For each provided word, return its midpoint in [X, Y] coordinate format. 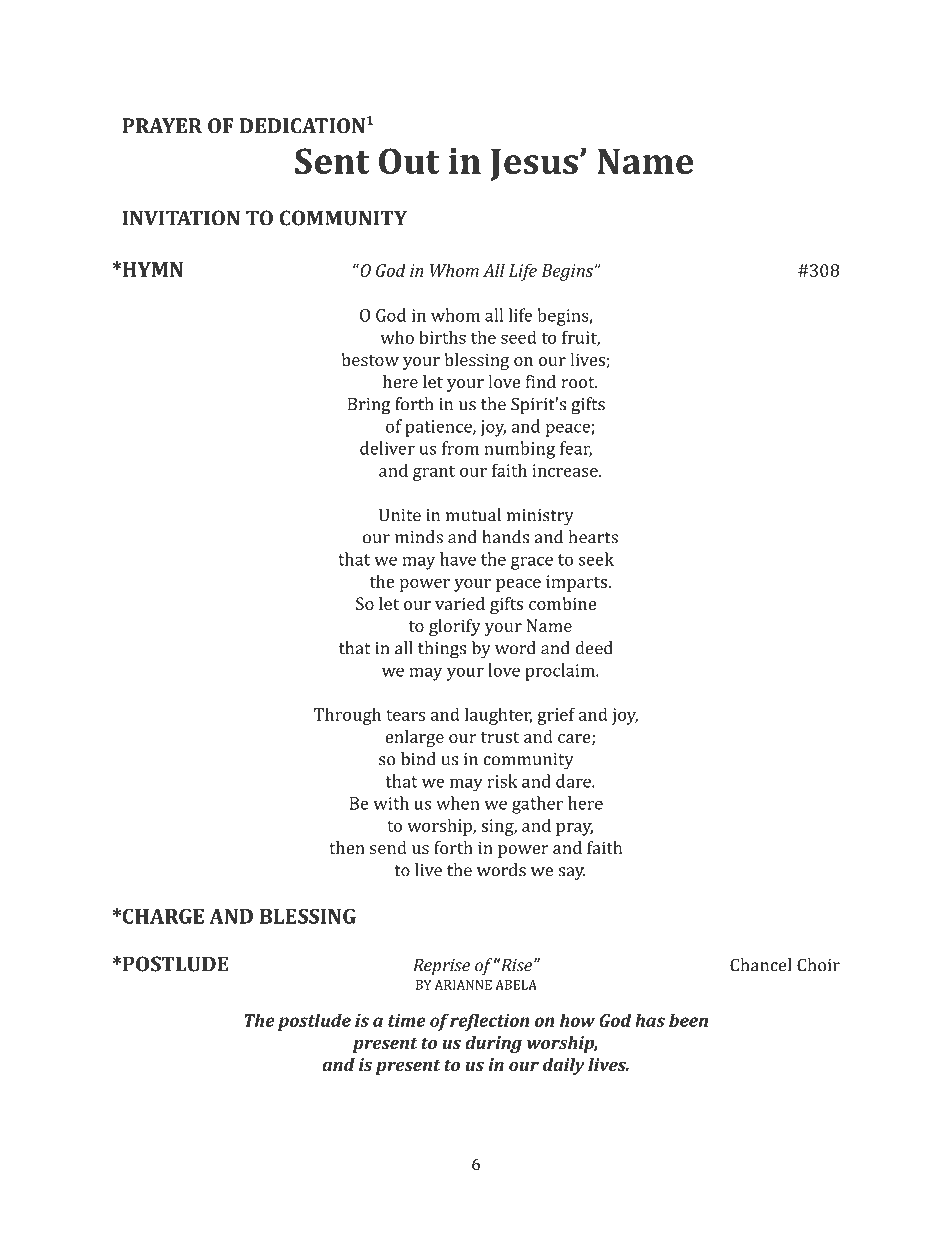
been [688, 1020]
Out [409, 161]
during [493, 1044]
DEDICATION [302, 125]
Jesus [534, 165]
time [407, 1020]
